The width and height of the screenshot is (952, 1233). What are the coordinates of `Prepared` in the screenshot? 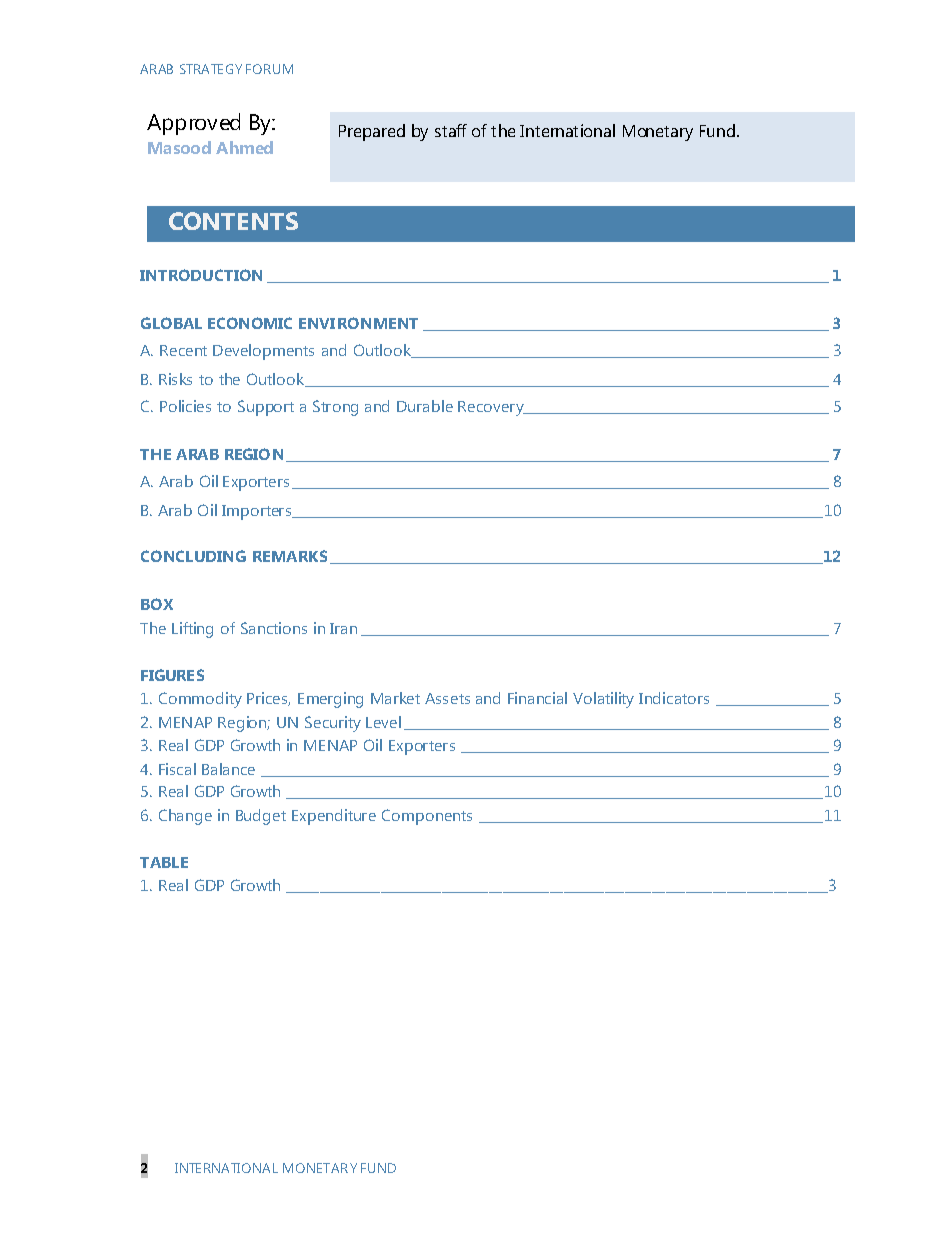 It's located at (372, 132).
